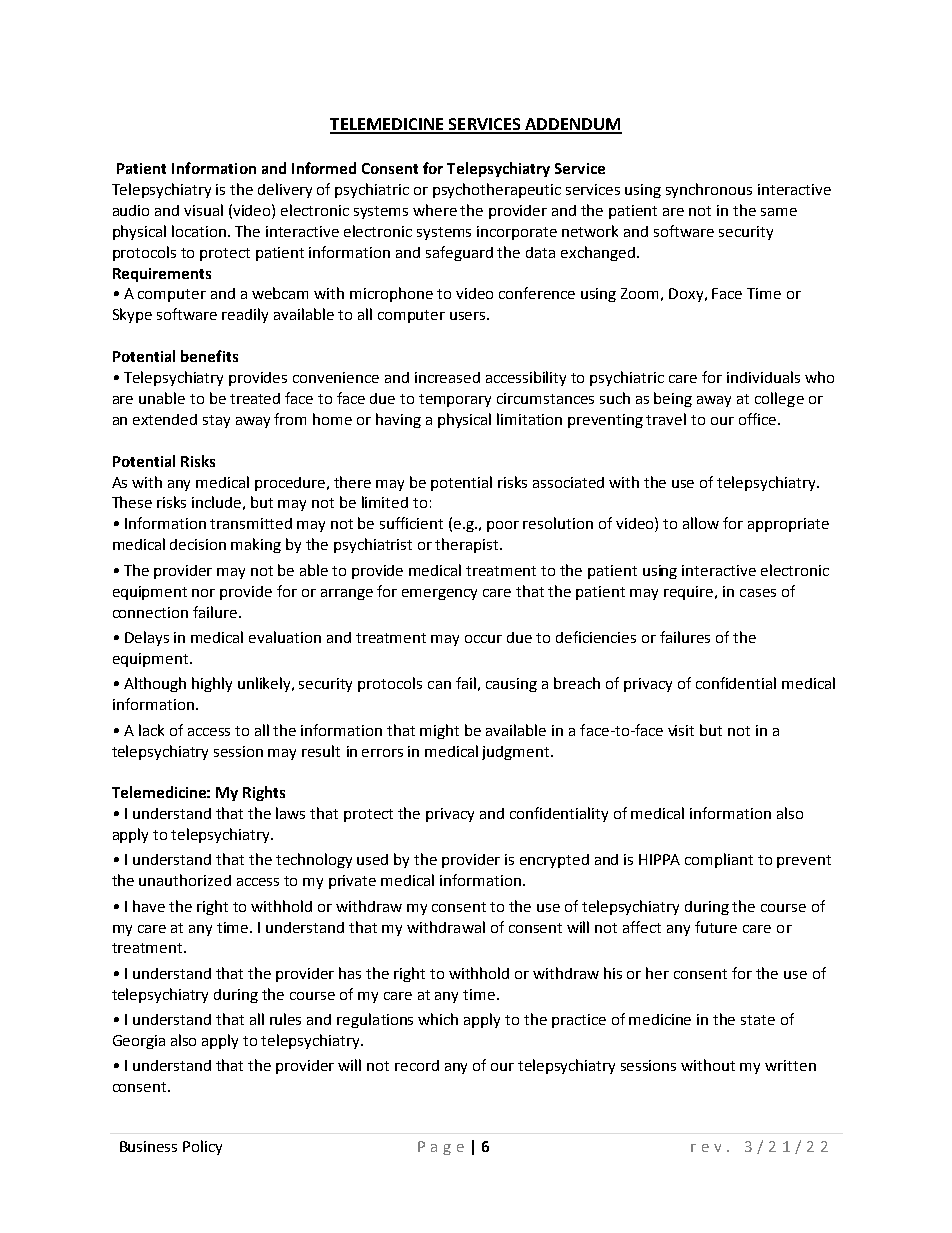 The height and width of the screenshot is (1233, 952). What do you see at coordinates (203, 593) in the screenshot?
I see `nor` at bounding box center [203, 593].
